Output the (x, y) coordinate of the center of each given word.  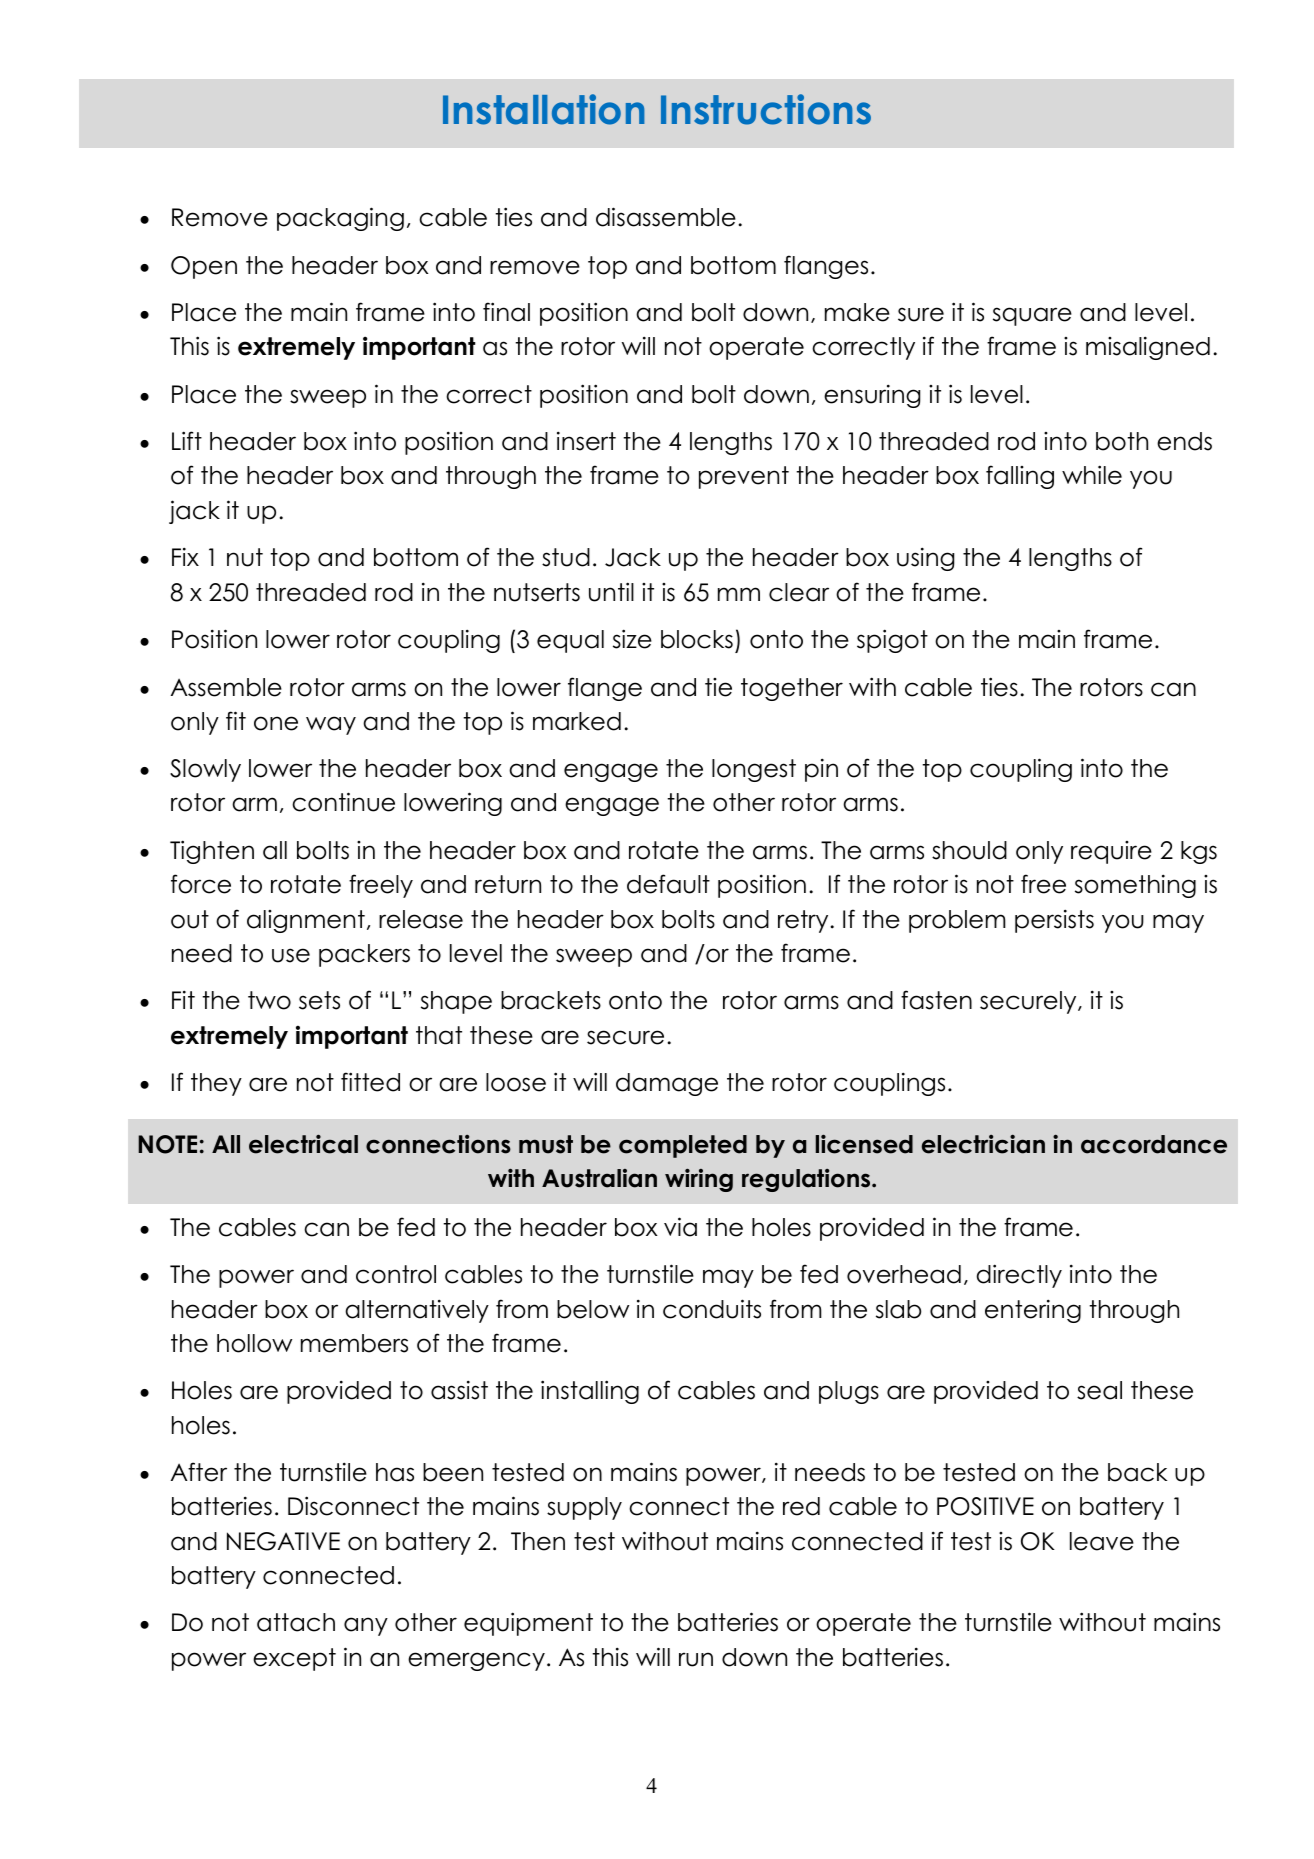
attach (296, 1622)
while (1092, 475)
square (1032, 316)
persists (1054, 921)
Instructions (766, 109)
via (680, 1227)
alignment (306, 921)
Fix (185, 556)
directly (1019, 1276)
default (668, 884)
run (696, 1659)
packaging (340, 219)
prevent (744, 477)
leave (1102, 1541)
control (396, 1274)
